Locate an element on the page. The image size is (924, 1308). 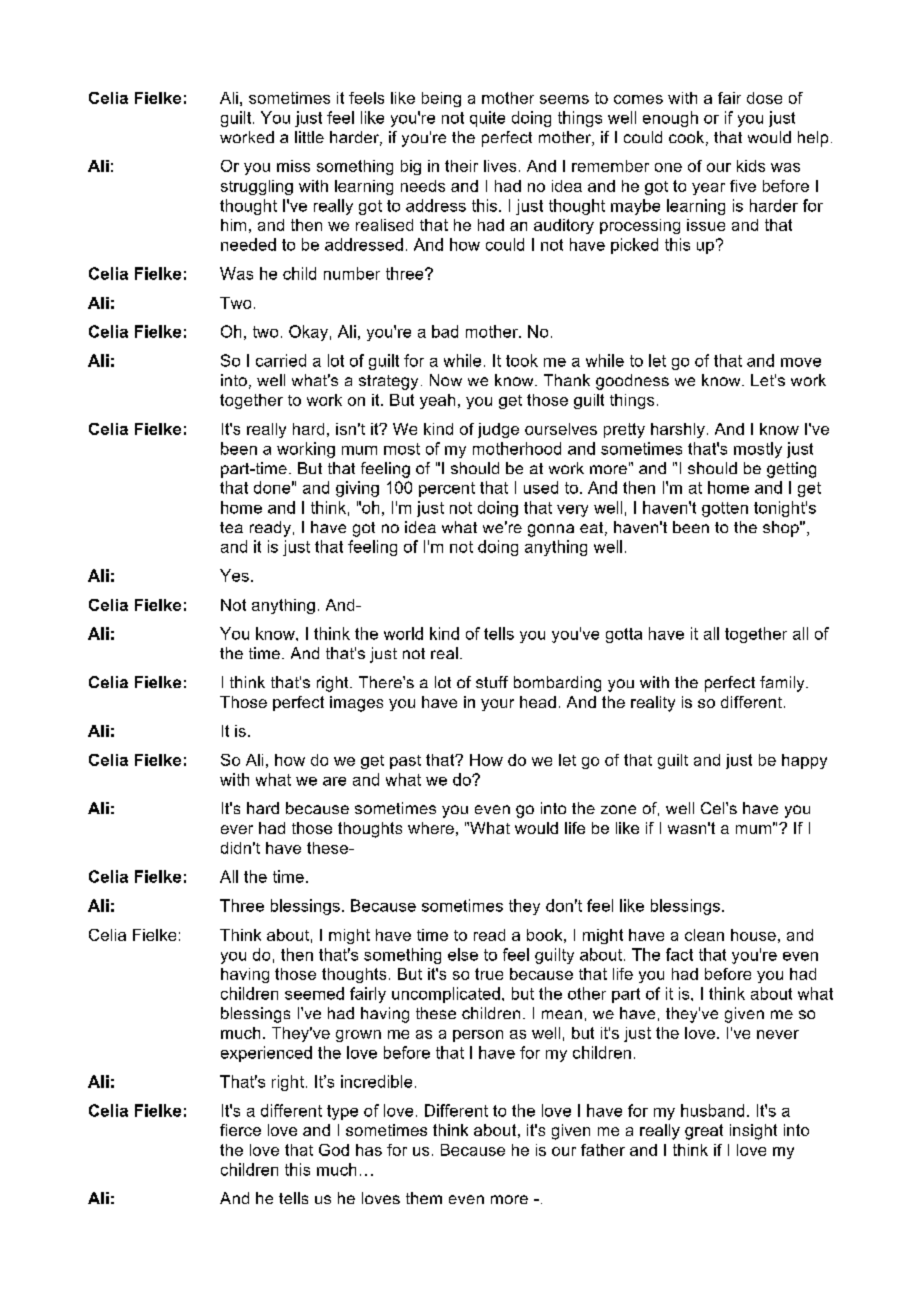
gotten is located at coordinates (725, 509).
